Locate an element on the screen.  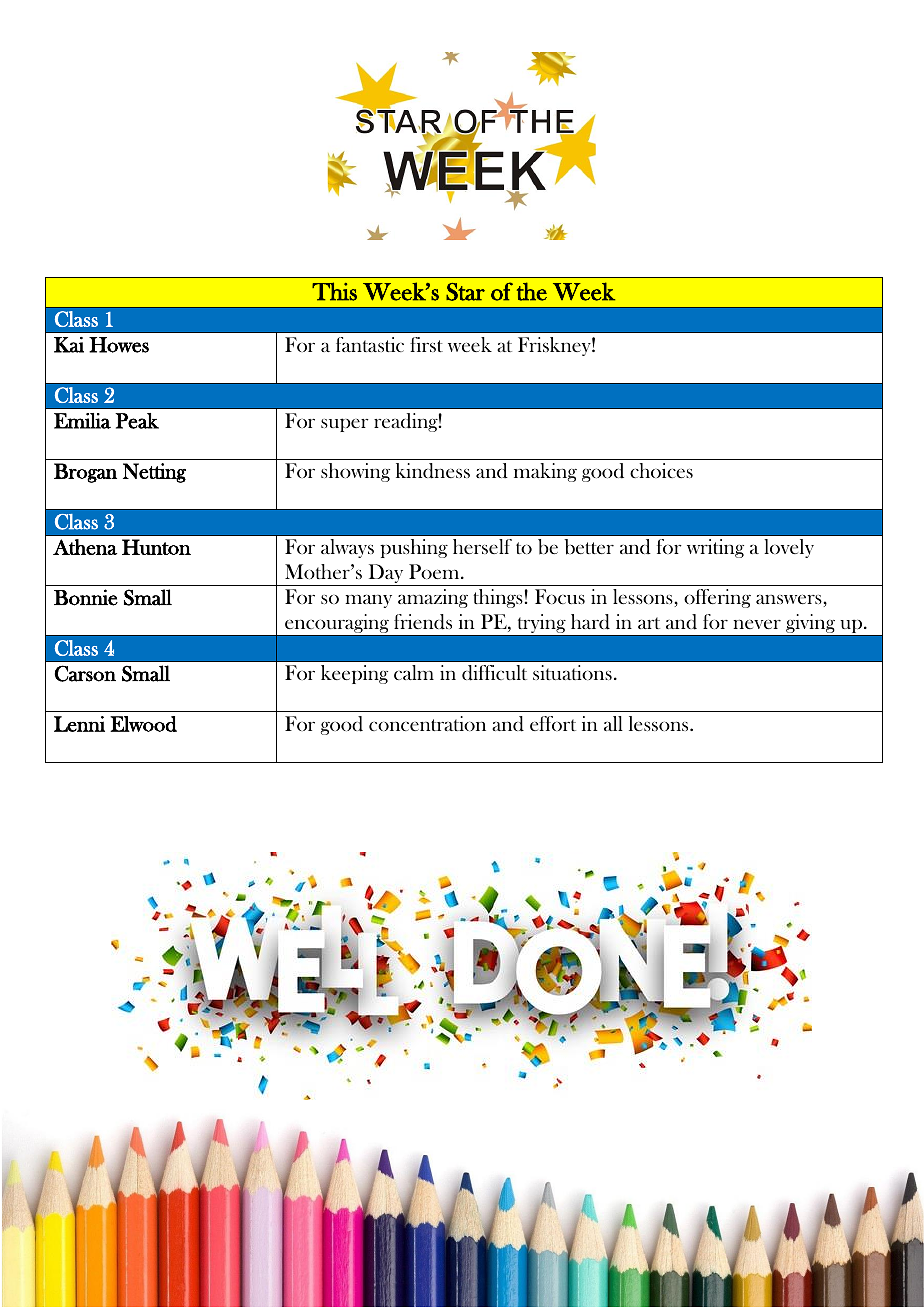
offering is located at coordinates (717, 598).
